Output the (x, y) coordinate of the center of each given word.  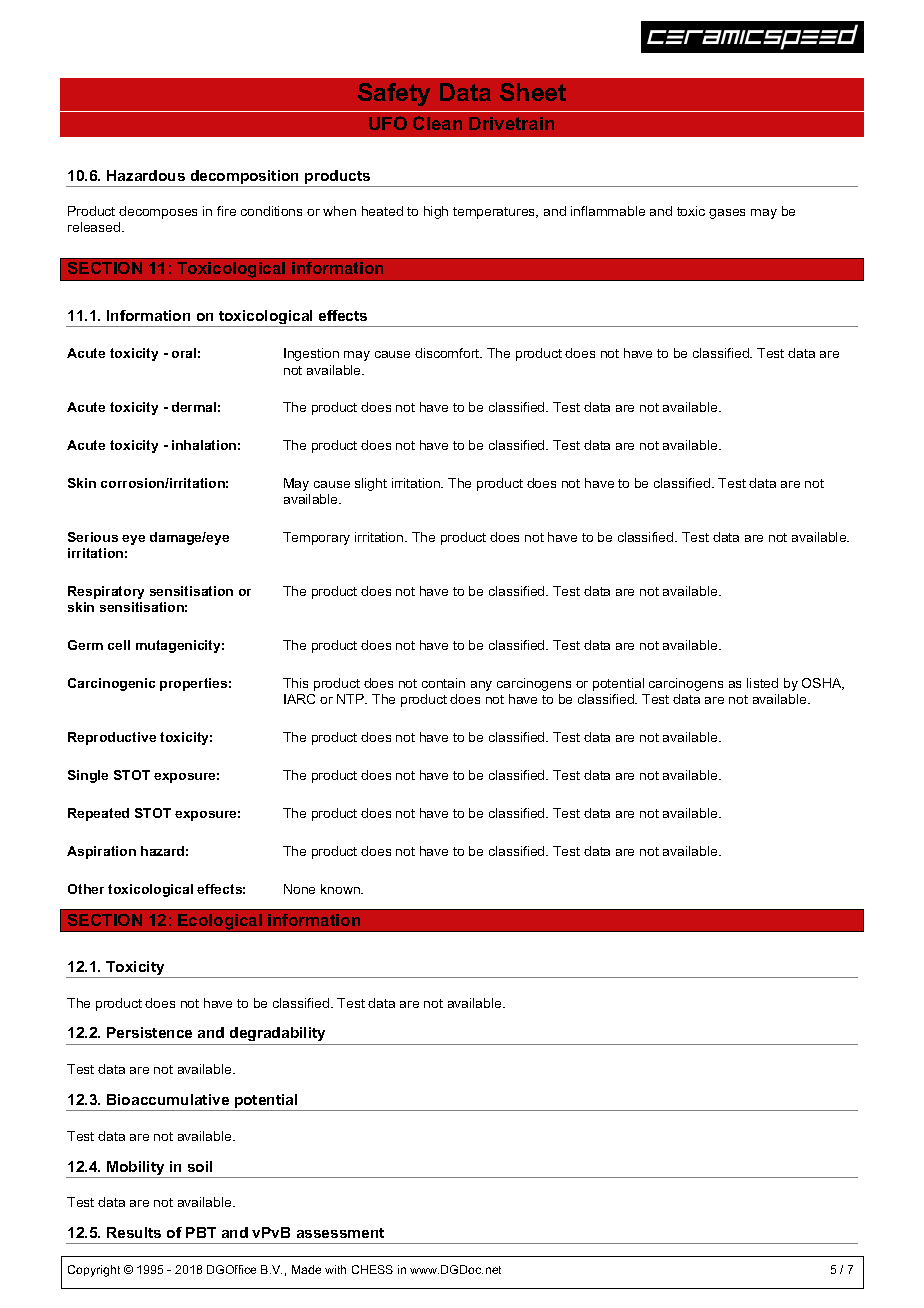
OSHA (823, 684)
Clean (437, 123)
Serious (93, 537)
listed (762, 683)
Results (134, 1232)
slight (371, 484)
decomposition (245, 178)
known (341, 889)
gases (727, 214)
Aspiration (101, 852)
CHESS (372, 1269)
